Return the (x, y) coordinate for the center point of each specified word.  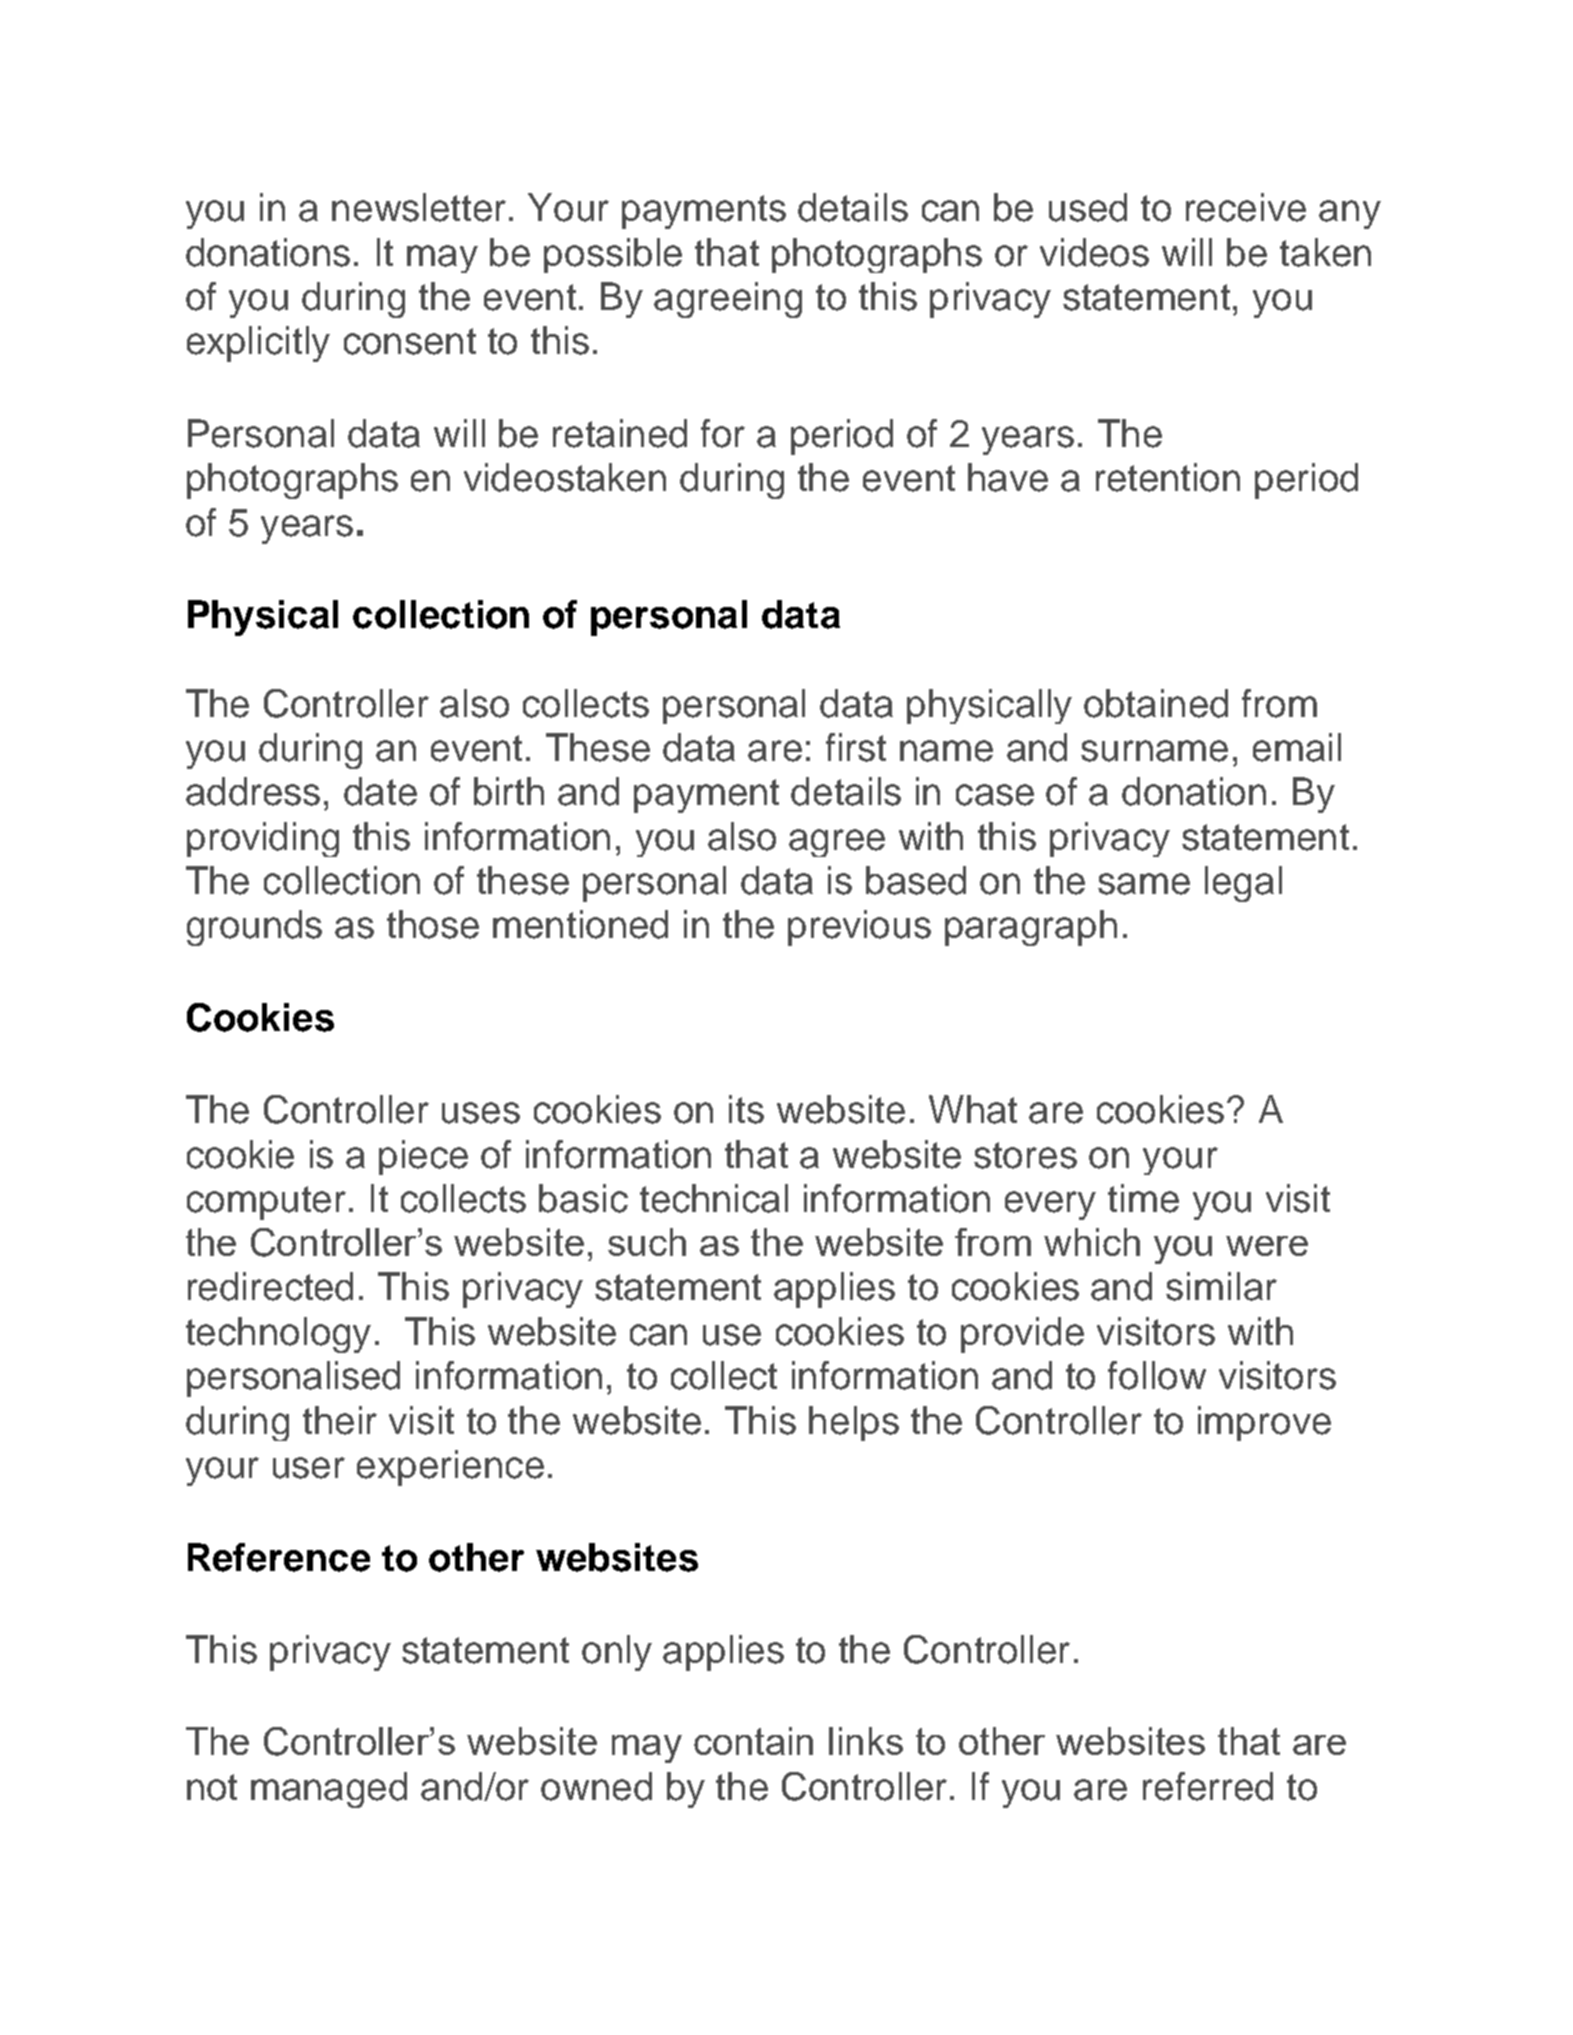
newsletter (419, 207)
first (856, 747)
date (380, 791)
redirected (270, 1286)
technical (714, 1198)
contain (753, 1741)
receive (1246, 207)
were (1267, 1246)
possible (613, 255)
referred (1208, 1786)
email (1297, 747)
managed (329, 1790)
